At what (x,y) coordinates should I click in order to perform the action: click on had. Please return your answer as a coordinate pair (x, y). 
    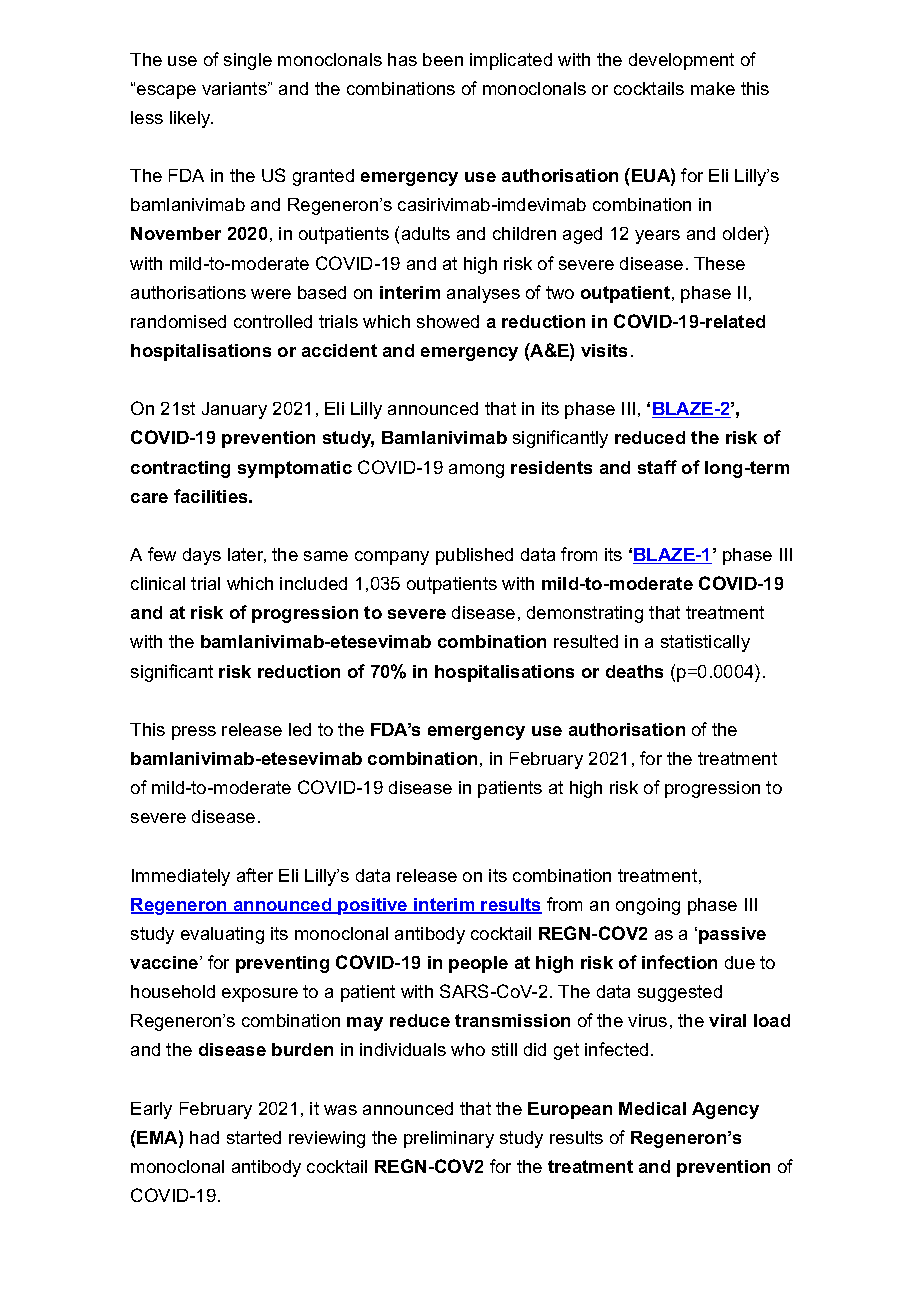
    Looking at the image, I should click on (204, 1137).
